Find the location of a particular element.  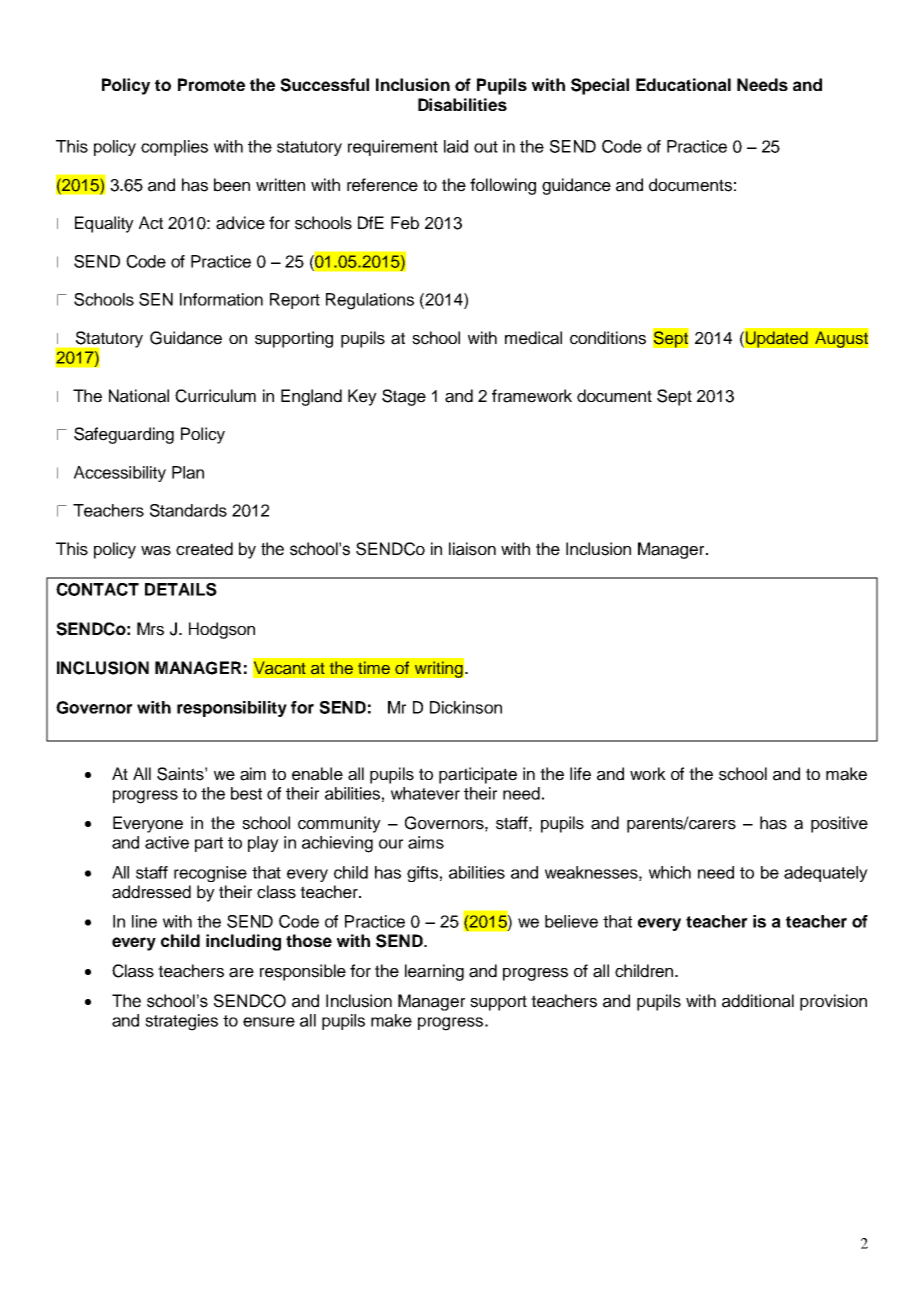

Stage is located at coordinates (404, 397).
